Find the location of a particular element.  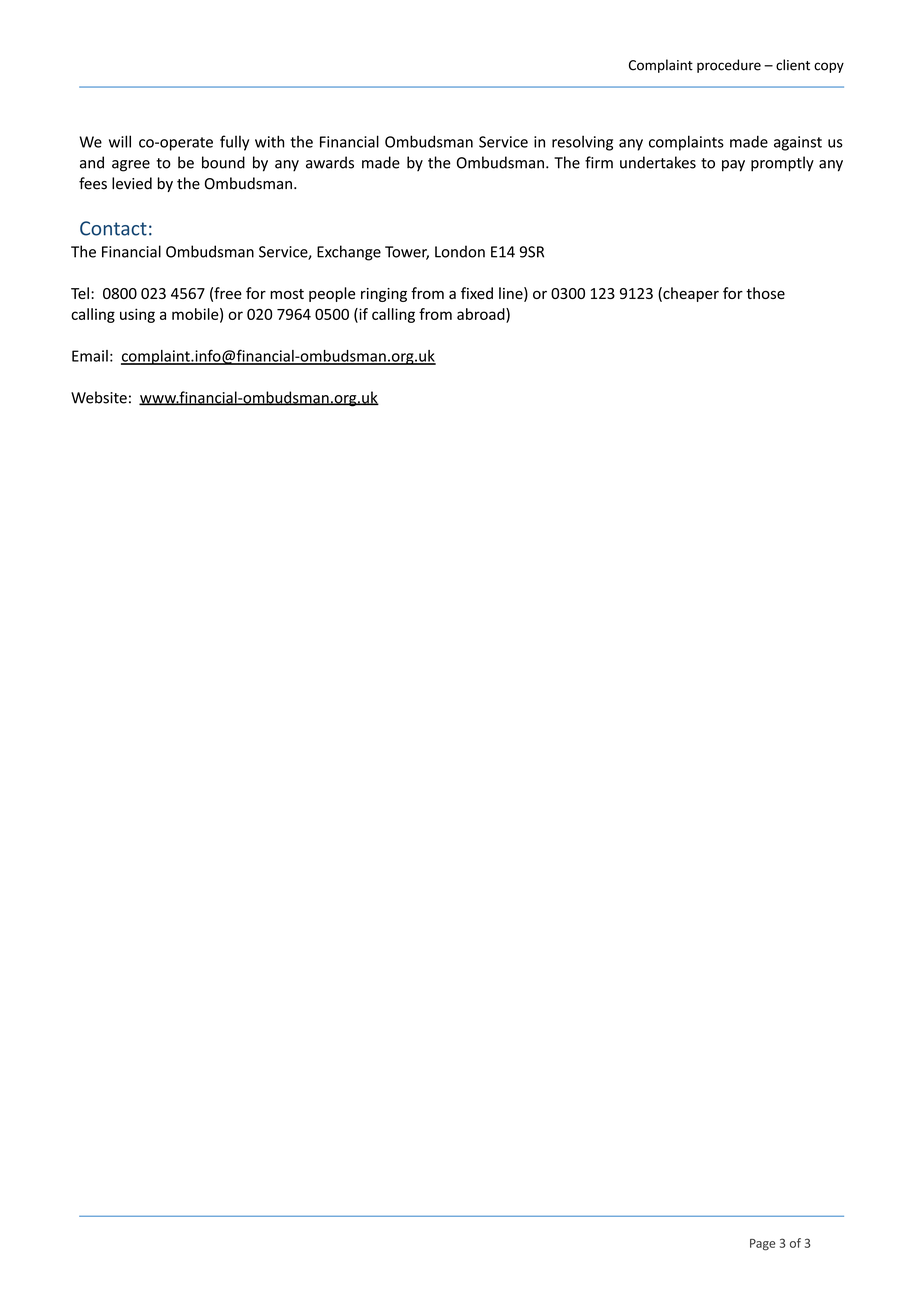

Website is located at coordinates (99, 397).
